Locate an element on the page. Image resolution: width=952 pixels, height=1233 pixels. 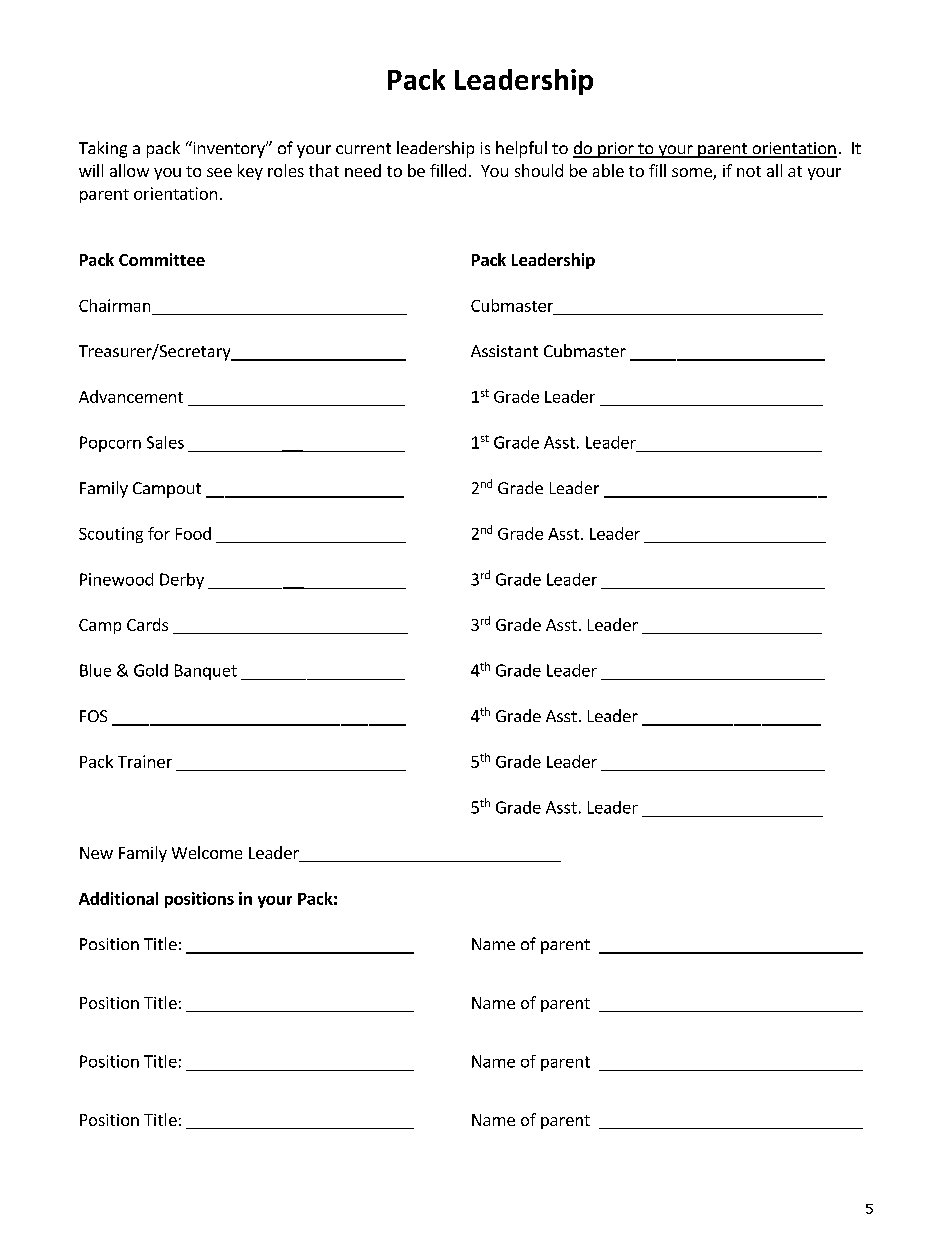
Welcome is located at coordinates (207, 852).
